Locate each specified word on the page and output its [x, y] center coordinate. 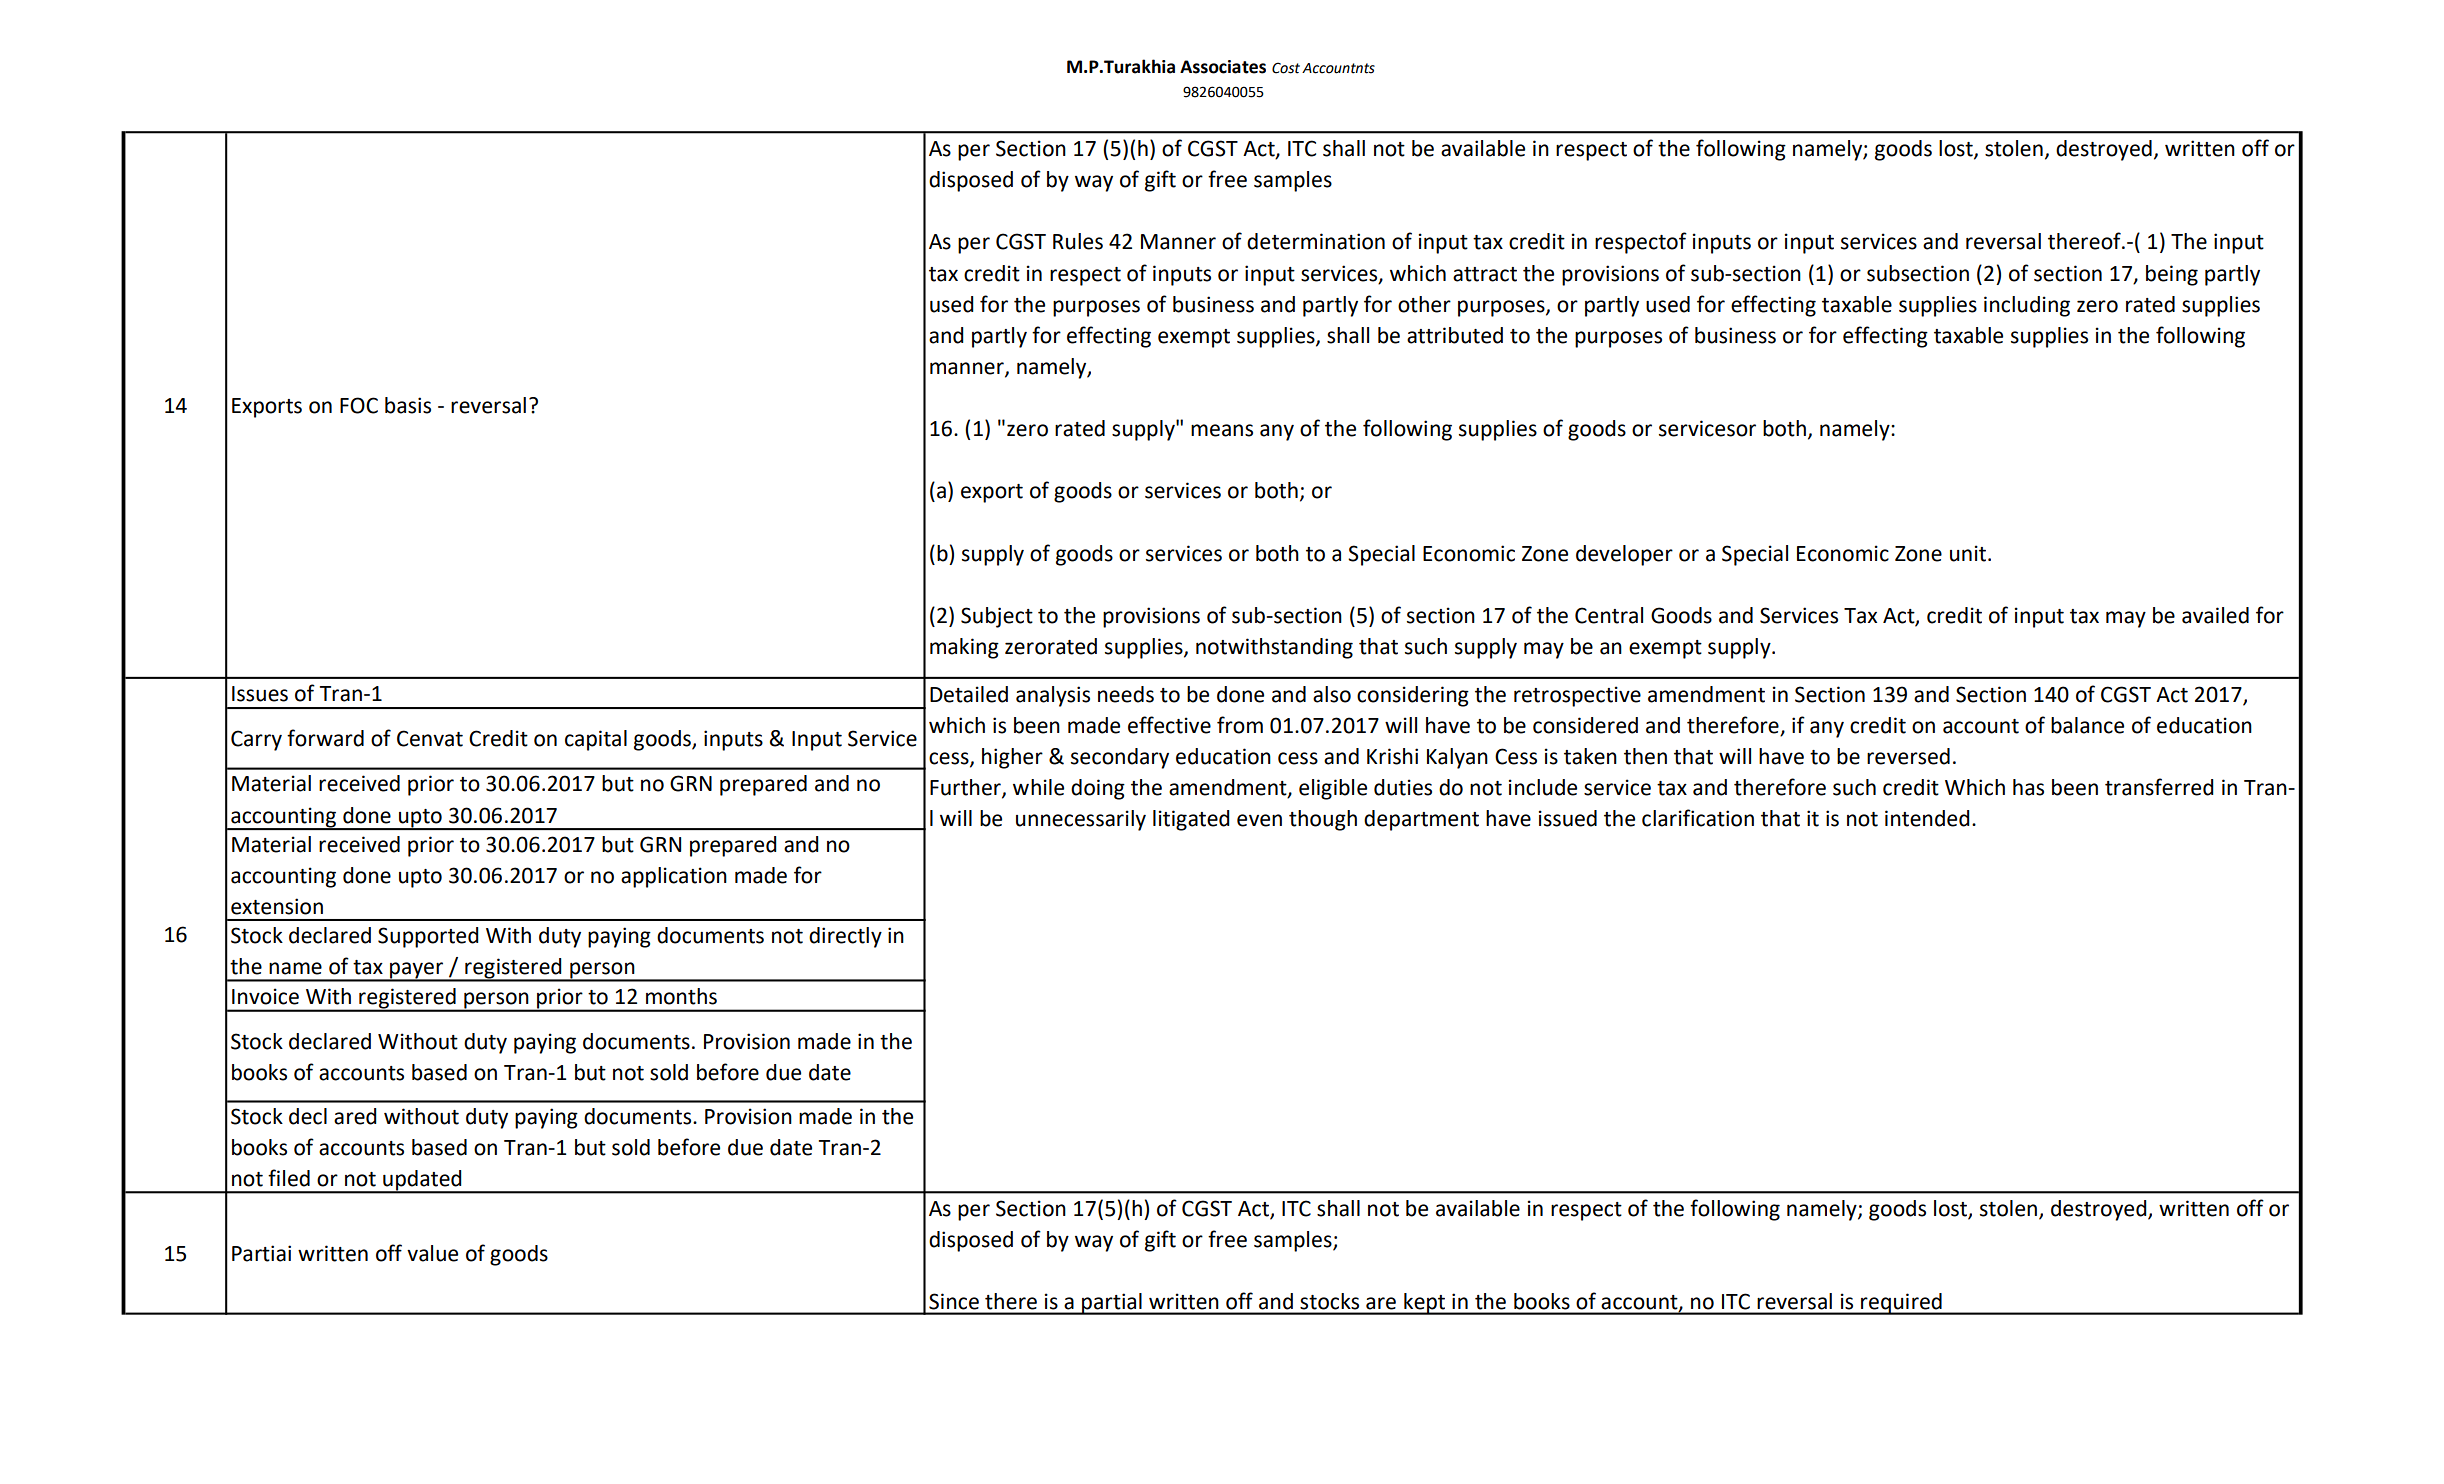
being [2172, 275]
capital [596, 740]
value [432, 1253]
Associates [1223, 67]
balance [2087, 725]
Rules [1078, 241]
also [1332, 694]
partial [1112, 1304]
